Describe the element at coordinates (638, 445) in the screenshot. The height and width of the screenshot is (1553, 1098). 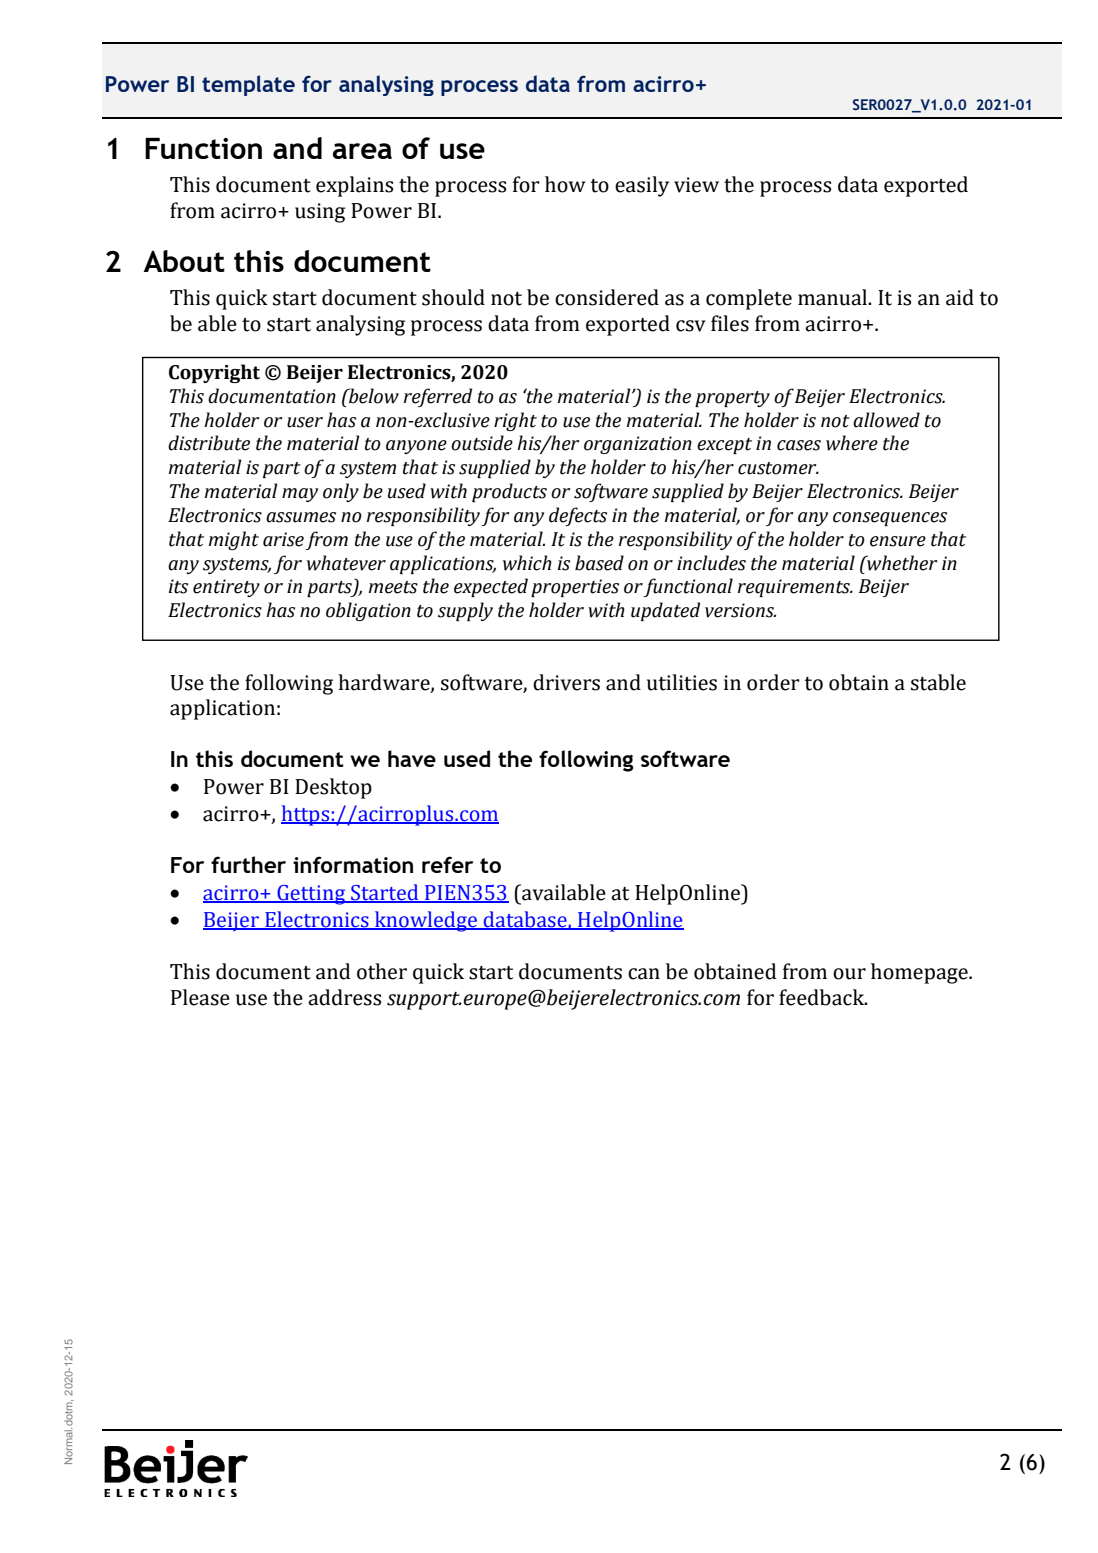
I see `organization` at that location.
